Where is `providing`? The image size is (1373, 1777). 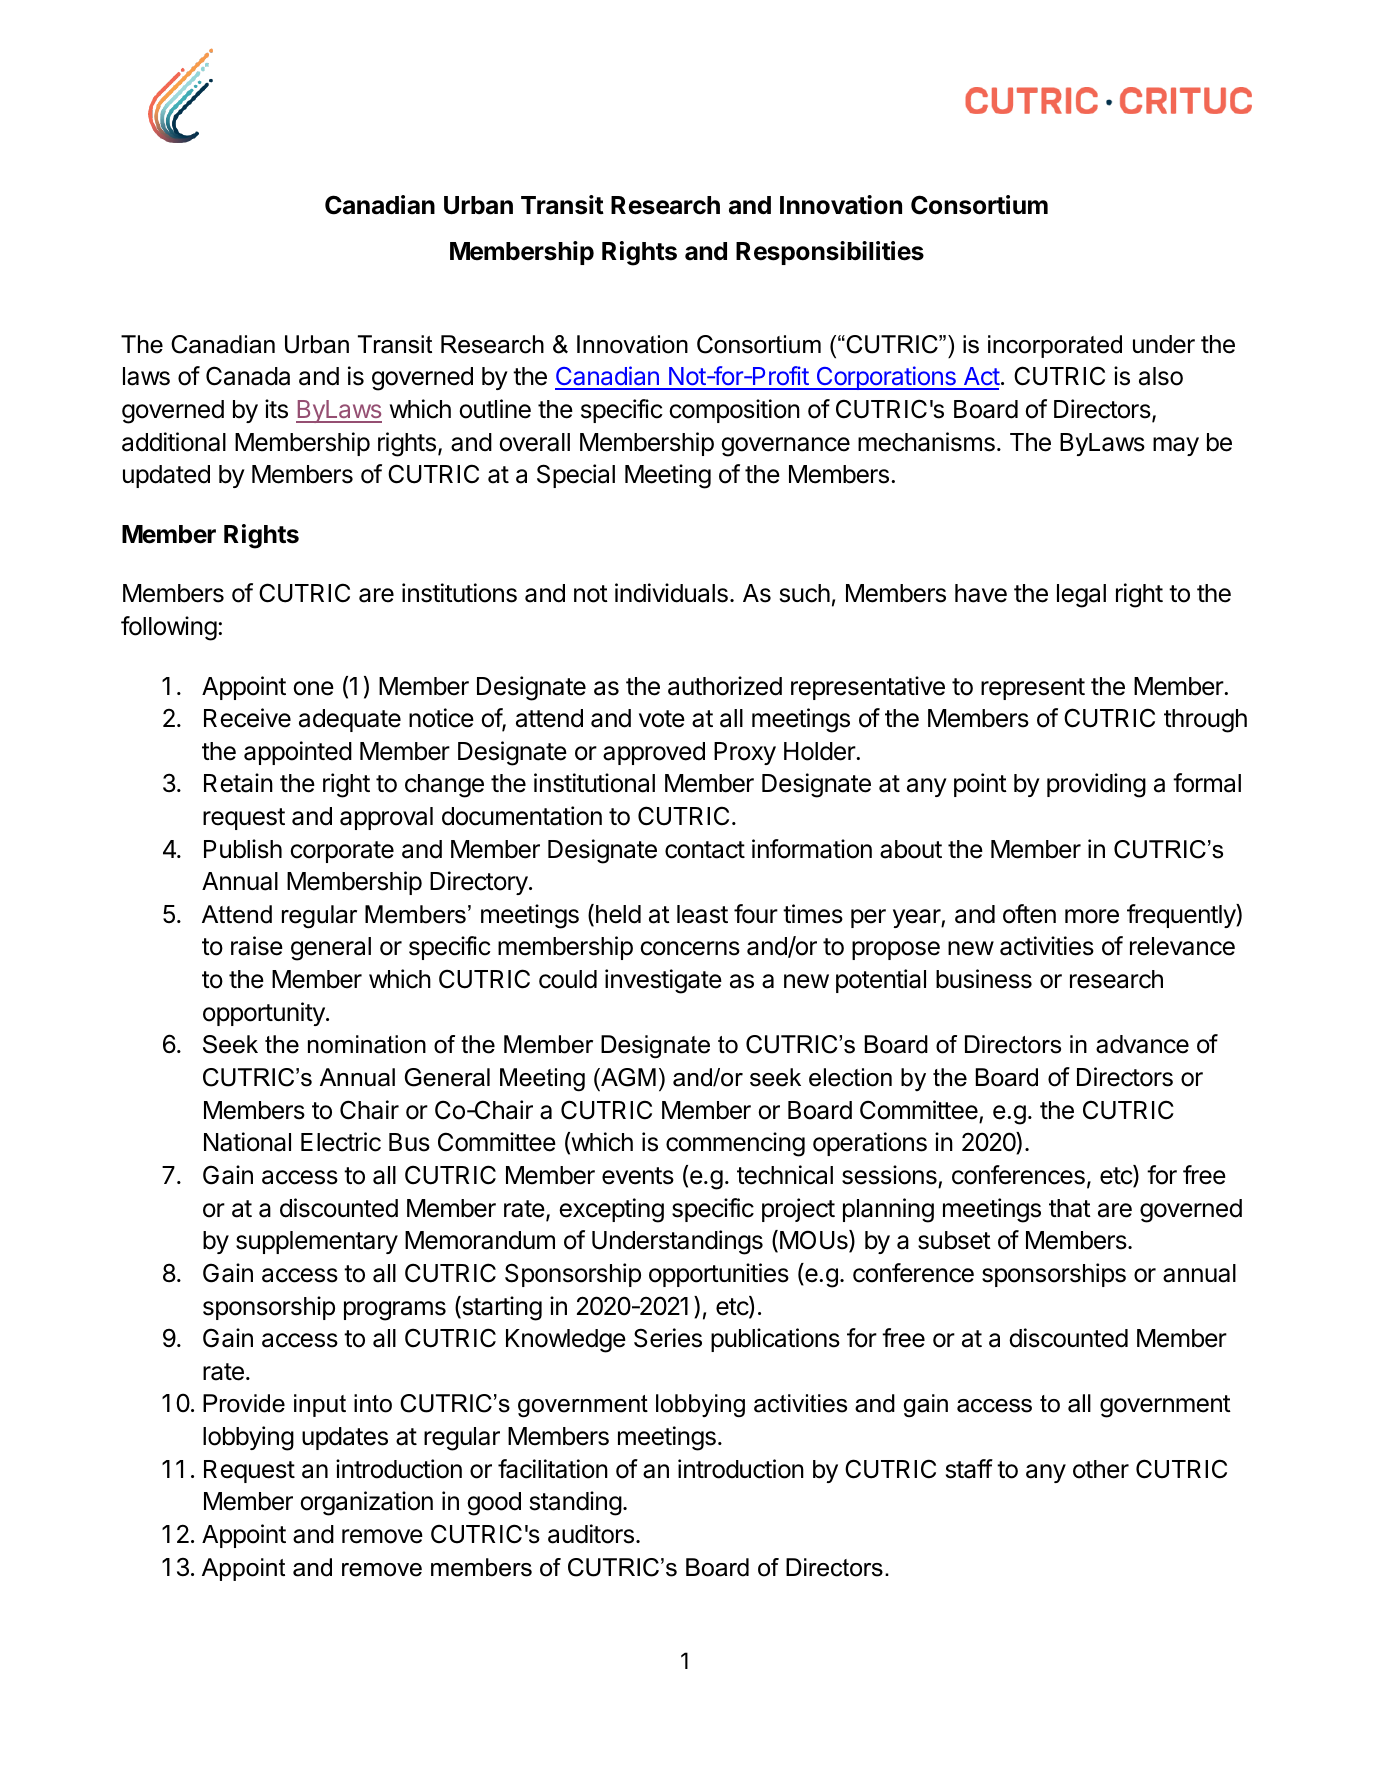 providing is located at coordinates (1096, 785).
